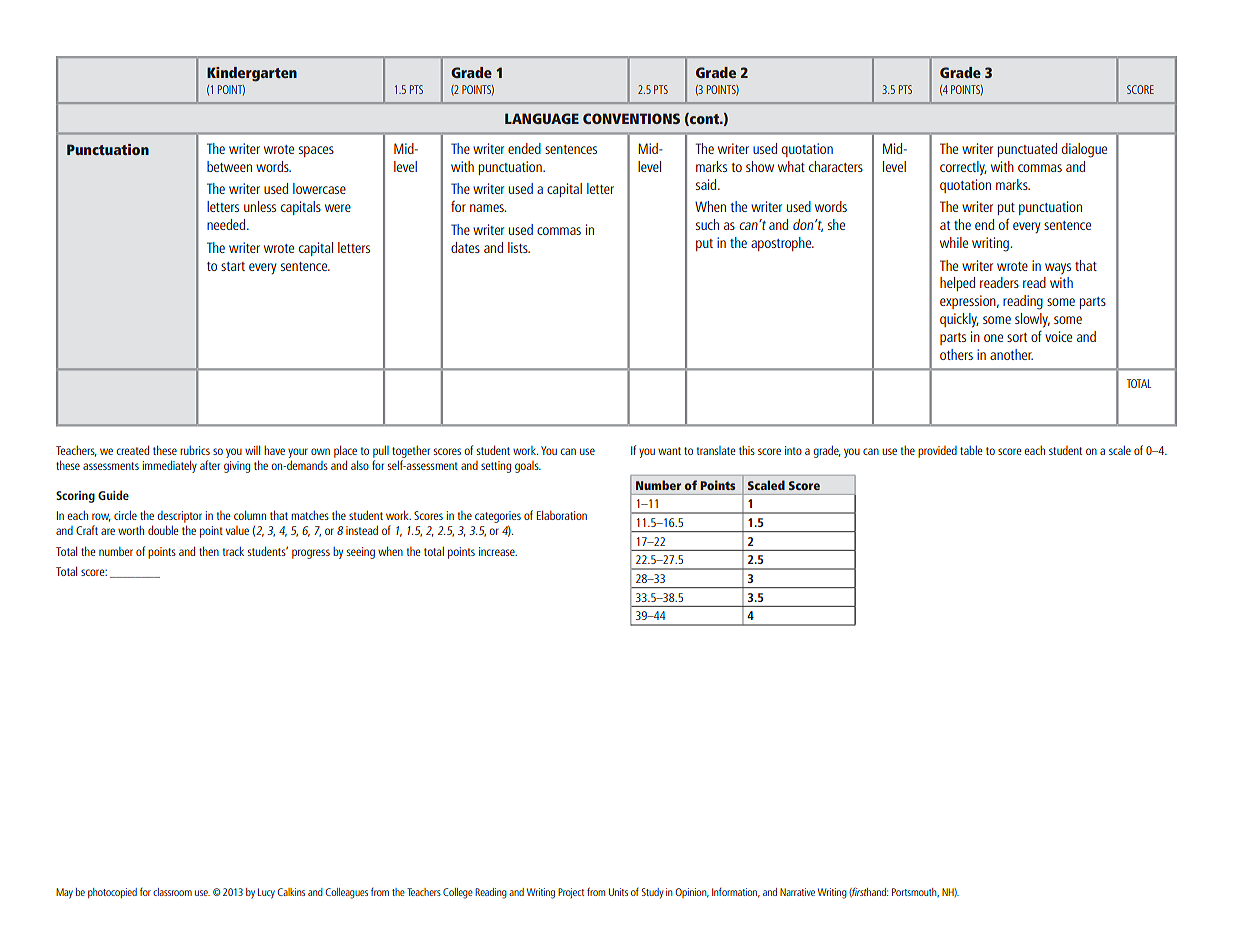  I want to click on goals, so click(528, 467).
